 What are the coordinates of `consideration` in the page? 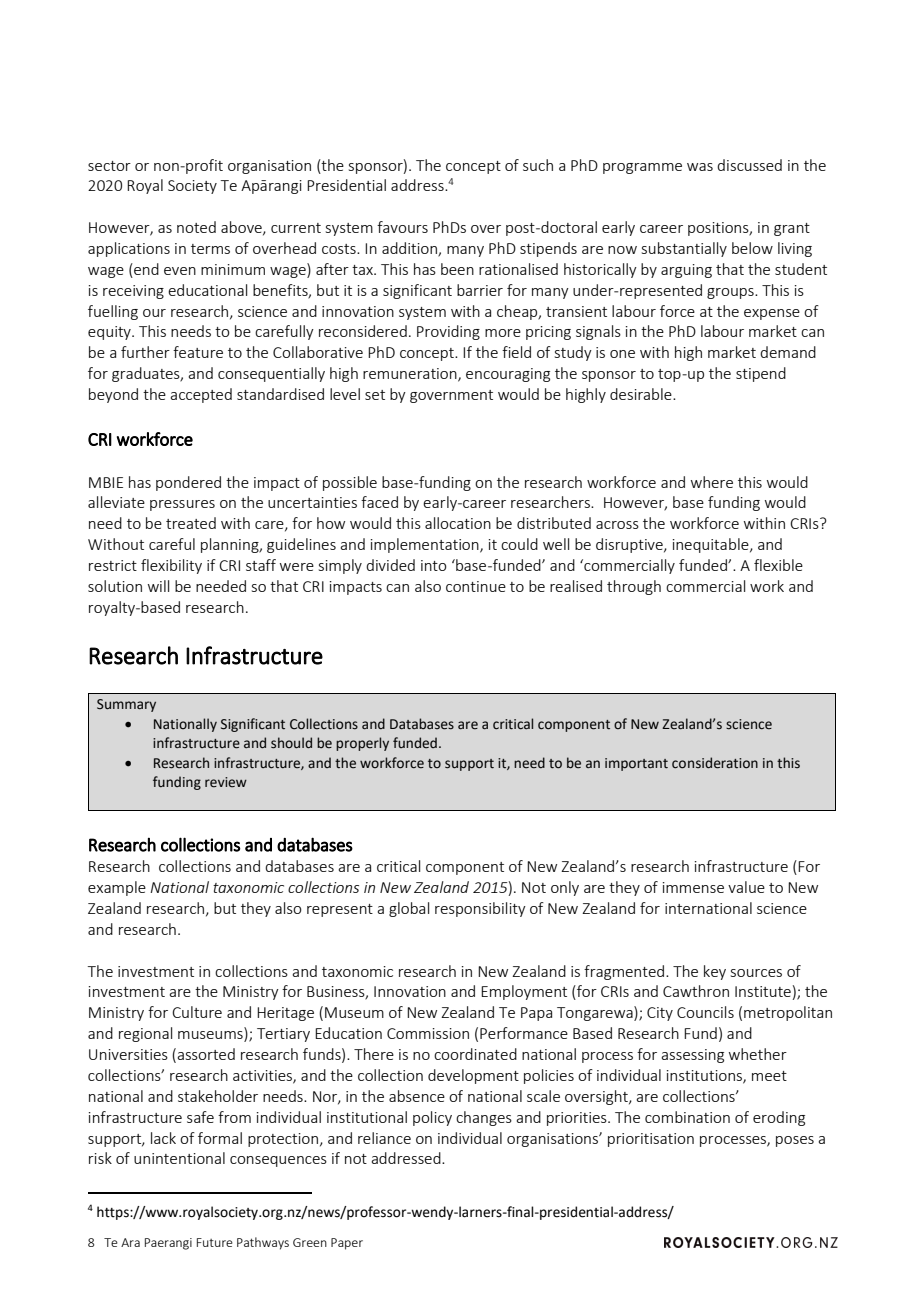 It's located at (715, 763).
